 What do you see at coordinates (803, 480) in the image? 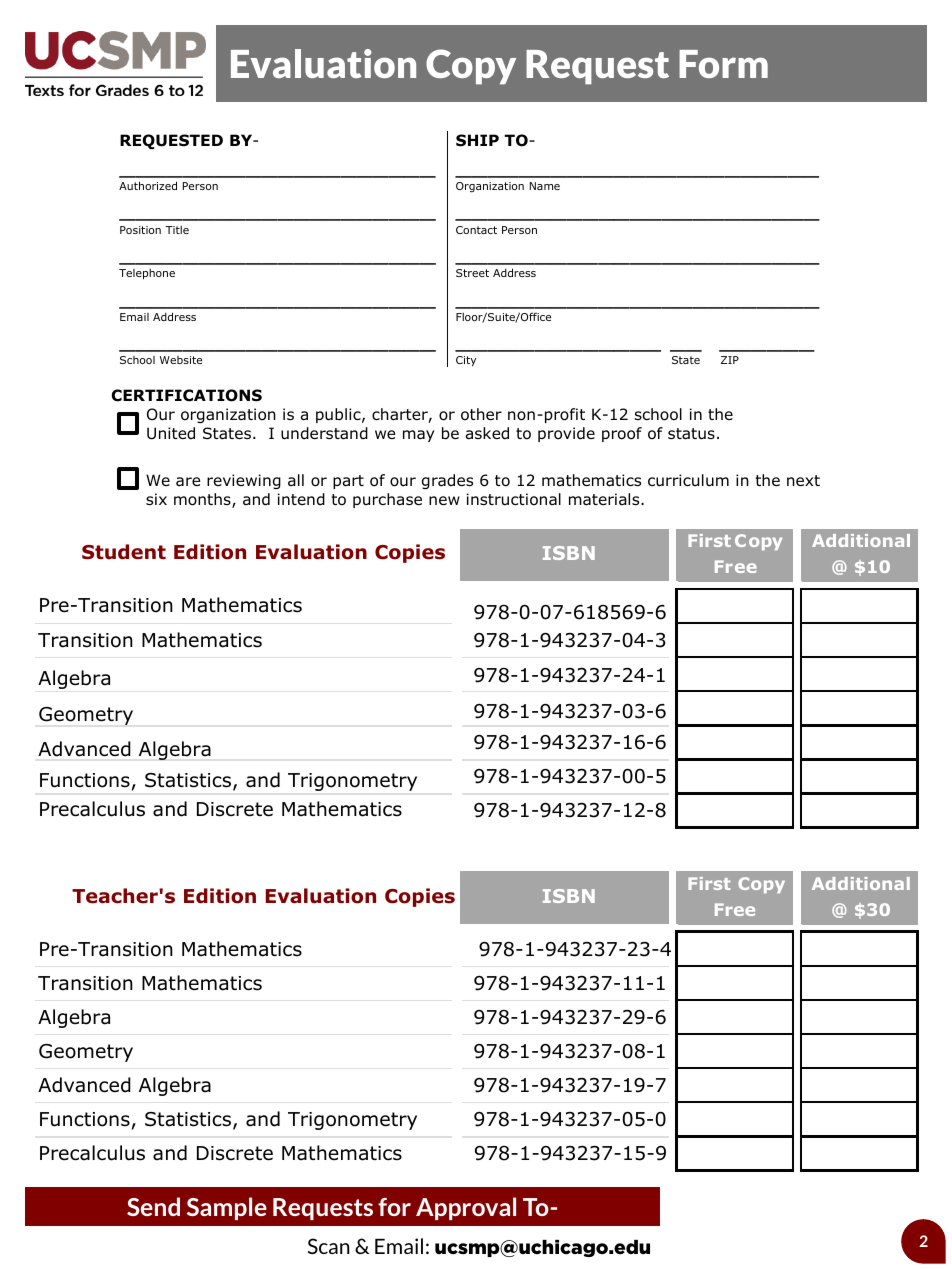
I see `next` at bounding box center [803, 480].
